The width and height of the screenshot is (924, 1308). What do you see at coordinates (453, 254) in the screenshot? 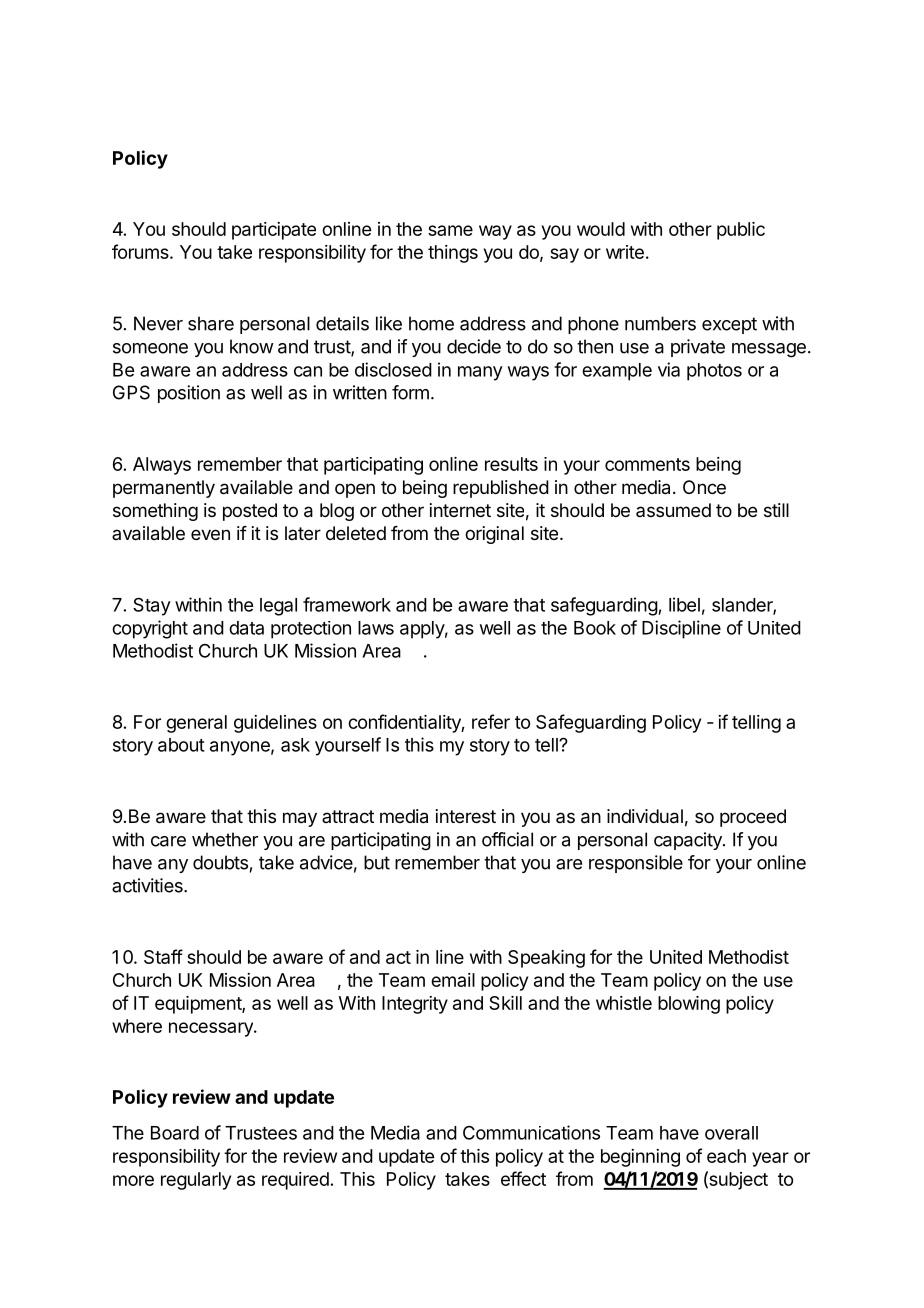
I see `things` at bounding box center [453, 254].
